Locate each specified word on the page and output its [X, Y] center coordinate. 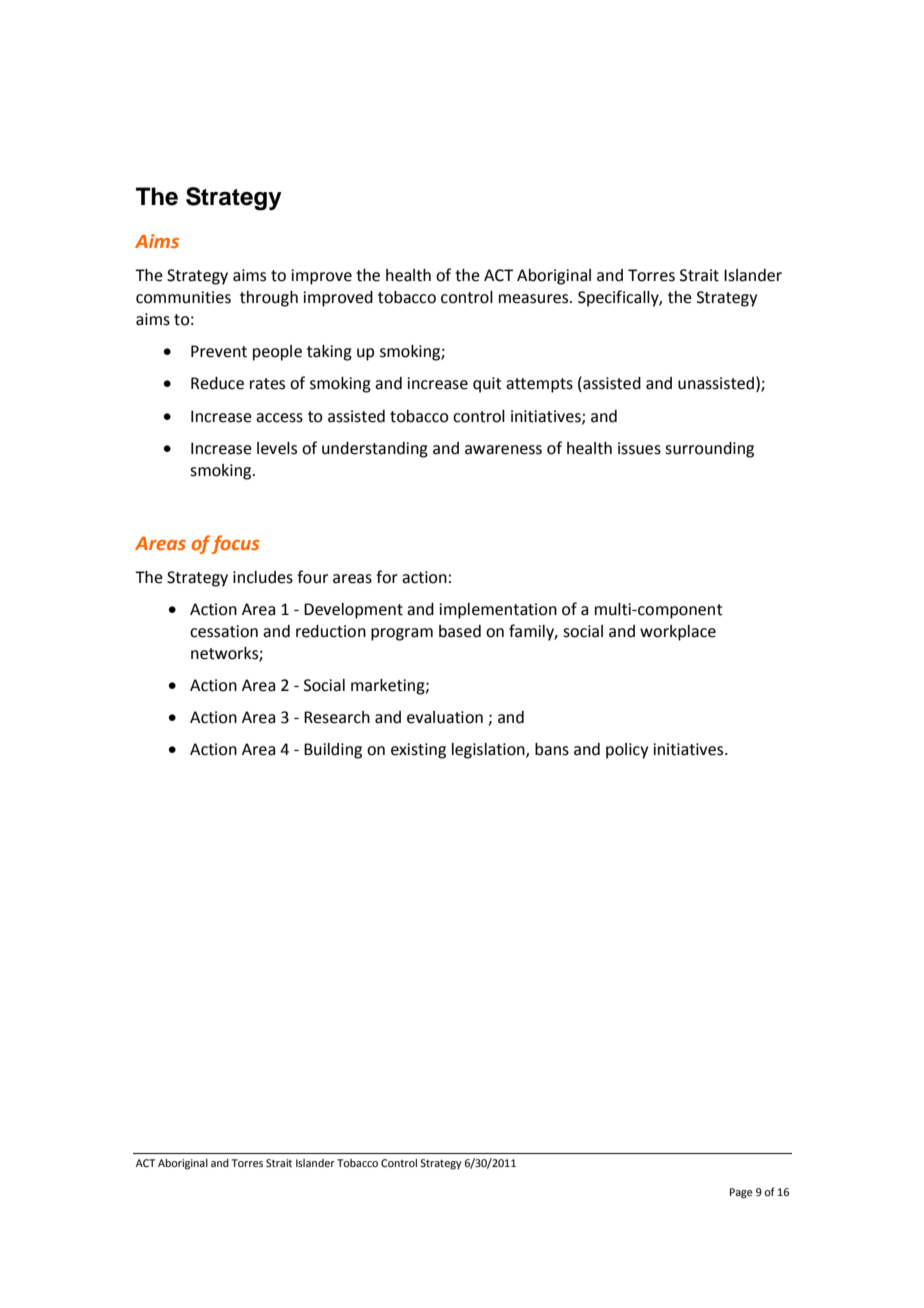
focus [235, 544]
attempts [539, 385]
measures [535, 299]
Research [337, 717]
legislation [489, 751]
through [269, 299]
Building [333, 751]
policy [627, 751]
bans [552, 749]
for [387, 577]
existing [418, 751]
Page [741, 1193]
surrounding [709, 450]
